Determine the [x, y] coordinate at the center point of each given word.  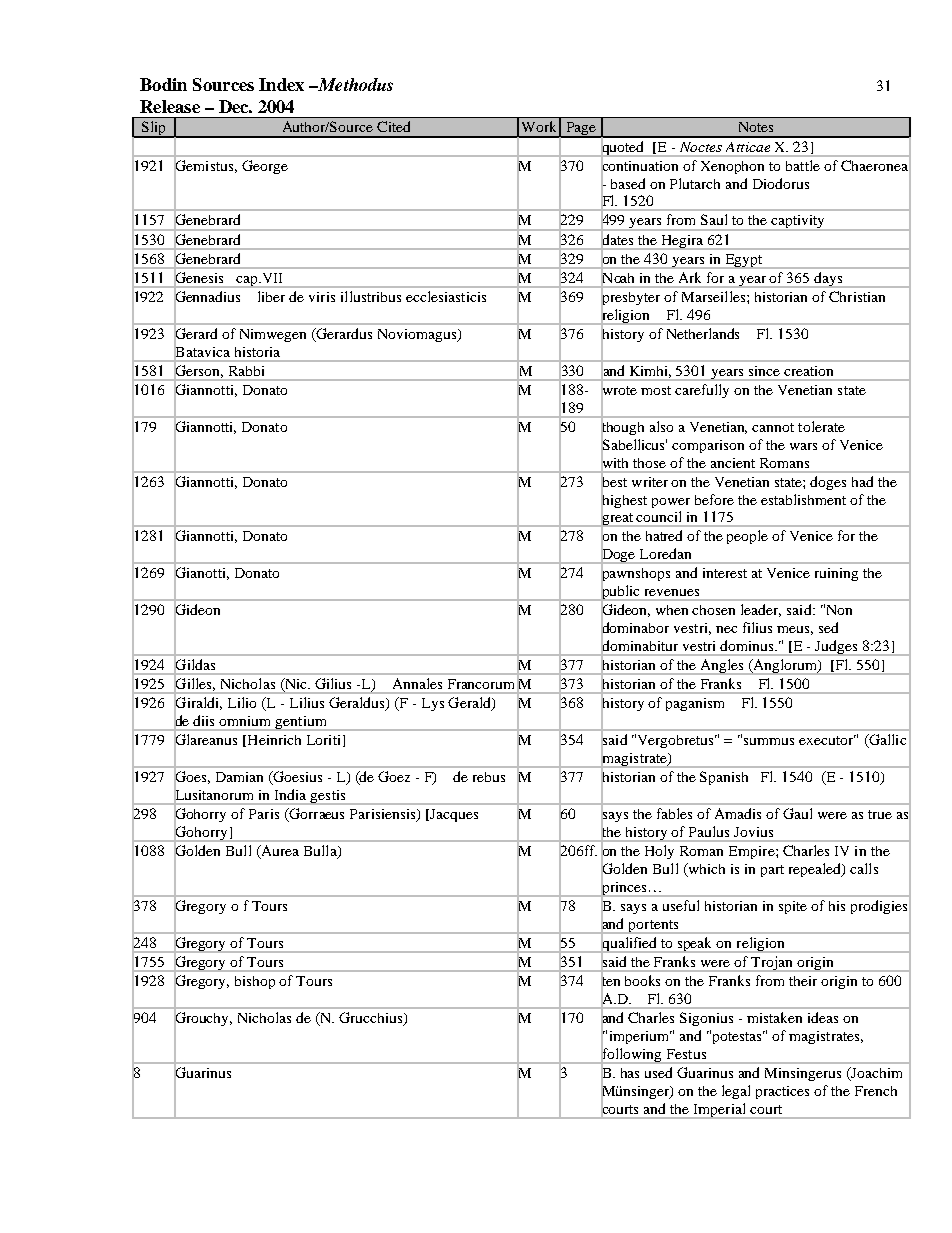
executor [827, 740]
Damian [239, 777]
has [630, 1073]
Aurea [279, 852]
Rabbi [246, 371]
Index [281, 84]
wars [803, 446]
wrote [619, 390]
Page [580, 130]
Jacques [454, 815]
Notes [756, 127]
